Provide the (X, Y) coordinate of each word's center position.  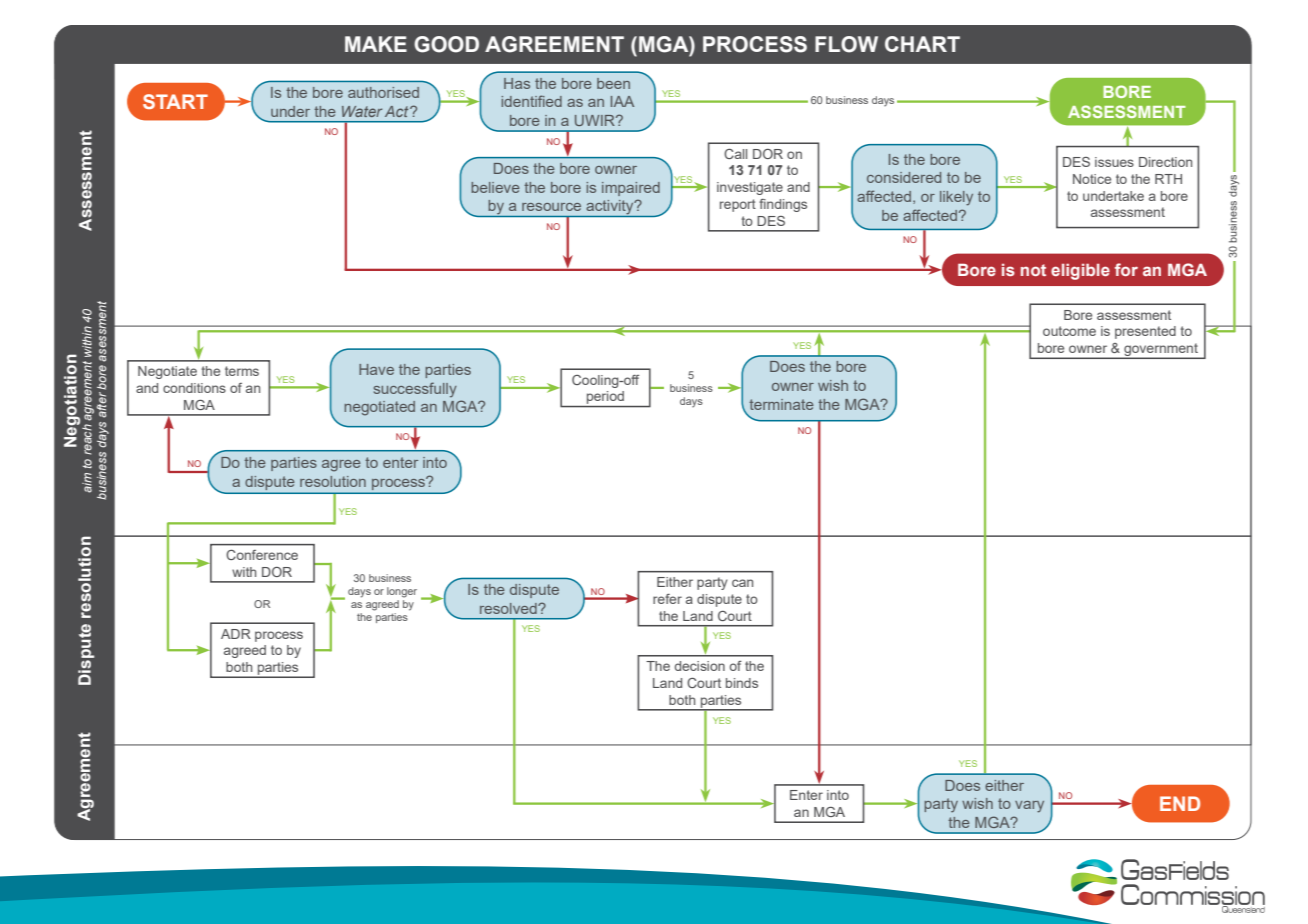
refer (667, 599)
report (738, 205)
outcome (1069, 331)
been (613, 83)
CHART (922, 44)
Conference (262, 555)
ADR (236, 634)
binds (742, 683)
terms (242, 371)
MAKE (376, 44)
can (742, 583)
